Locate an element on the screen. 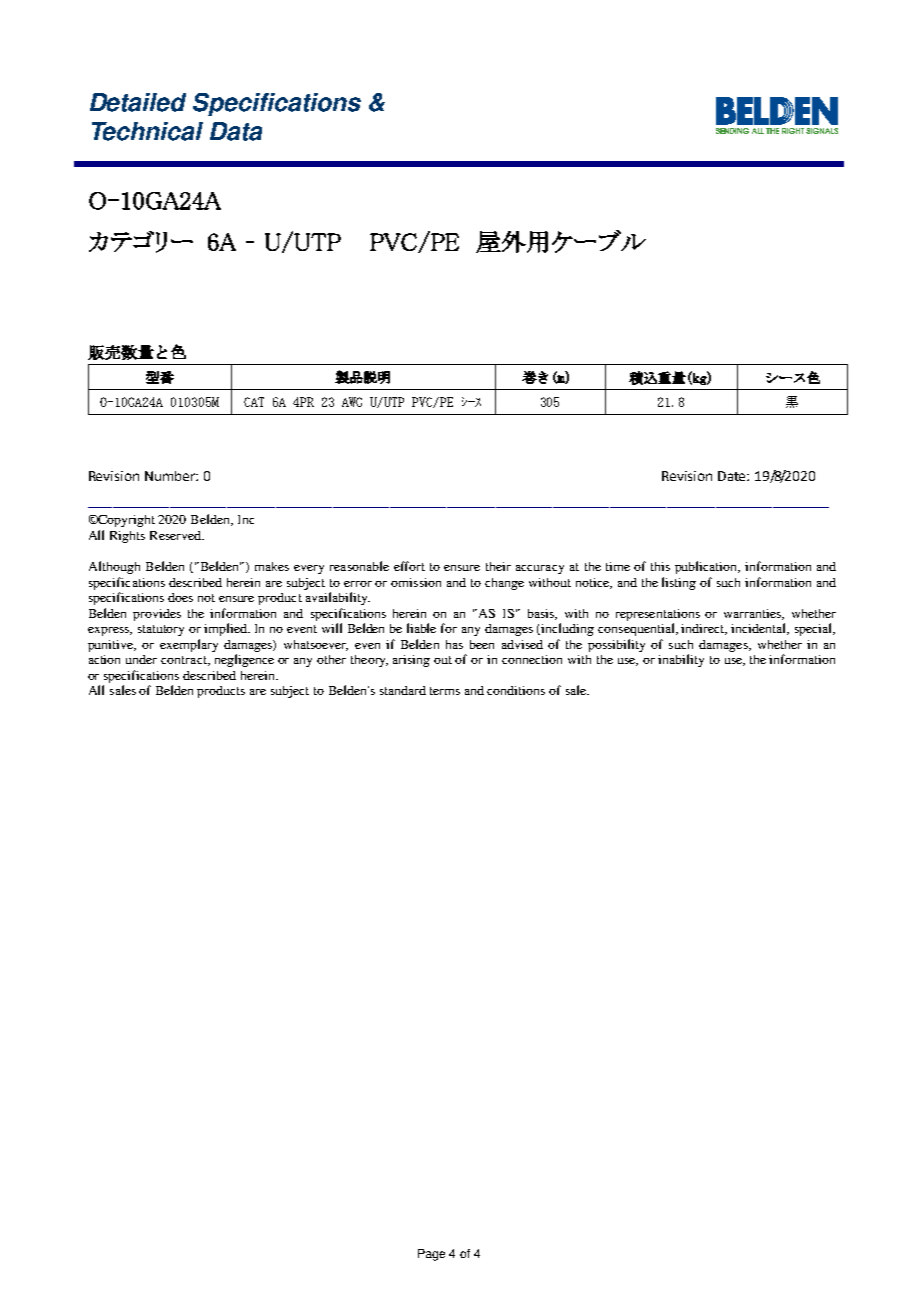  standard is located at coordinates (403, 690).
